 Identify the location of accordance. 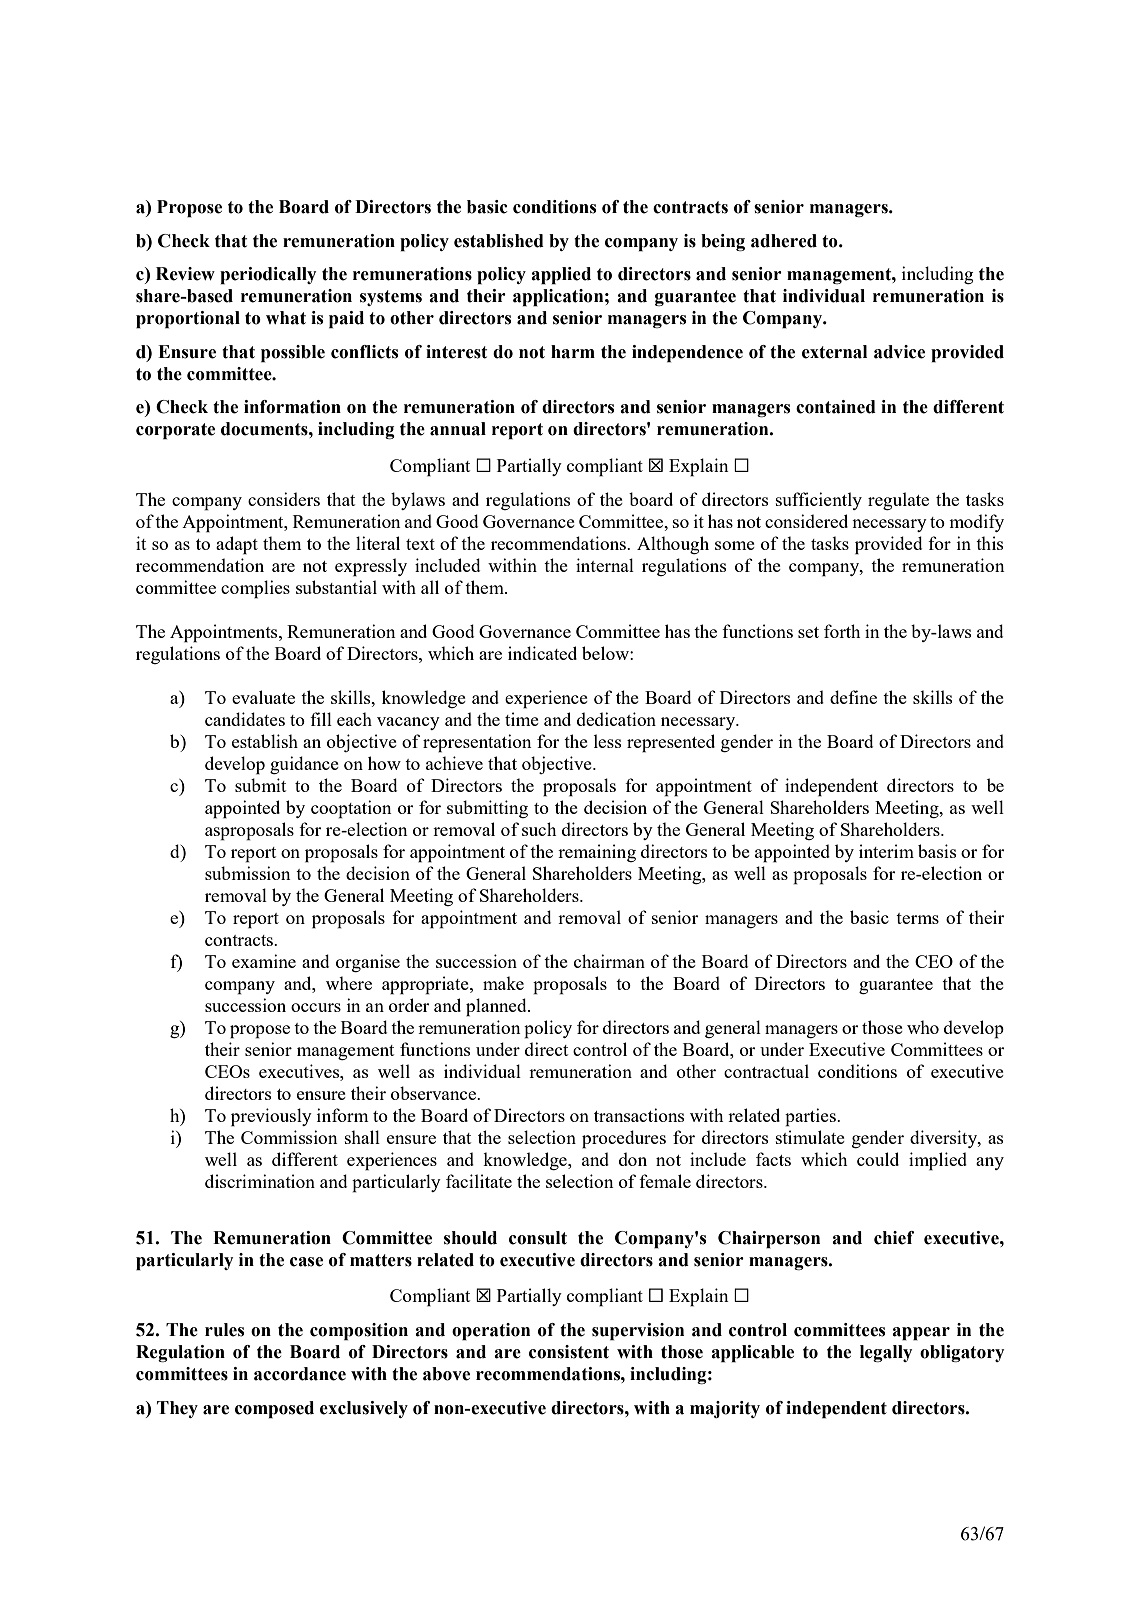
(300, 1374).
